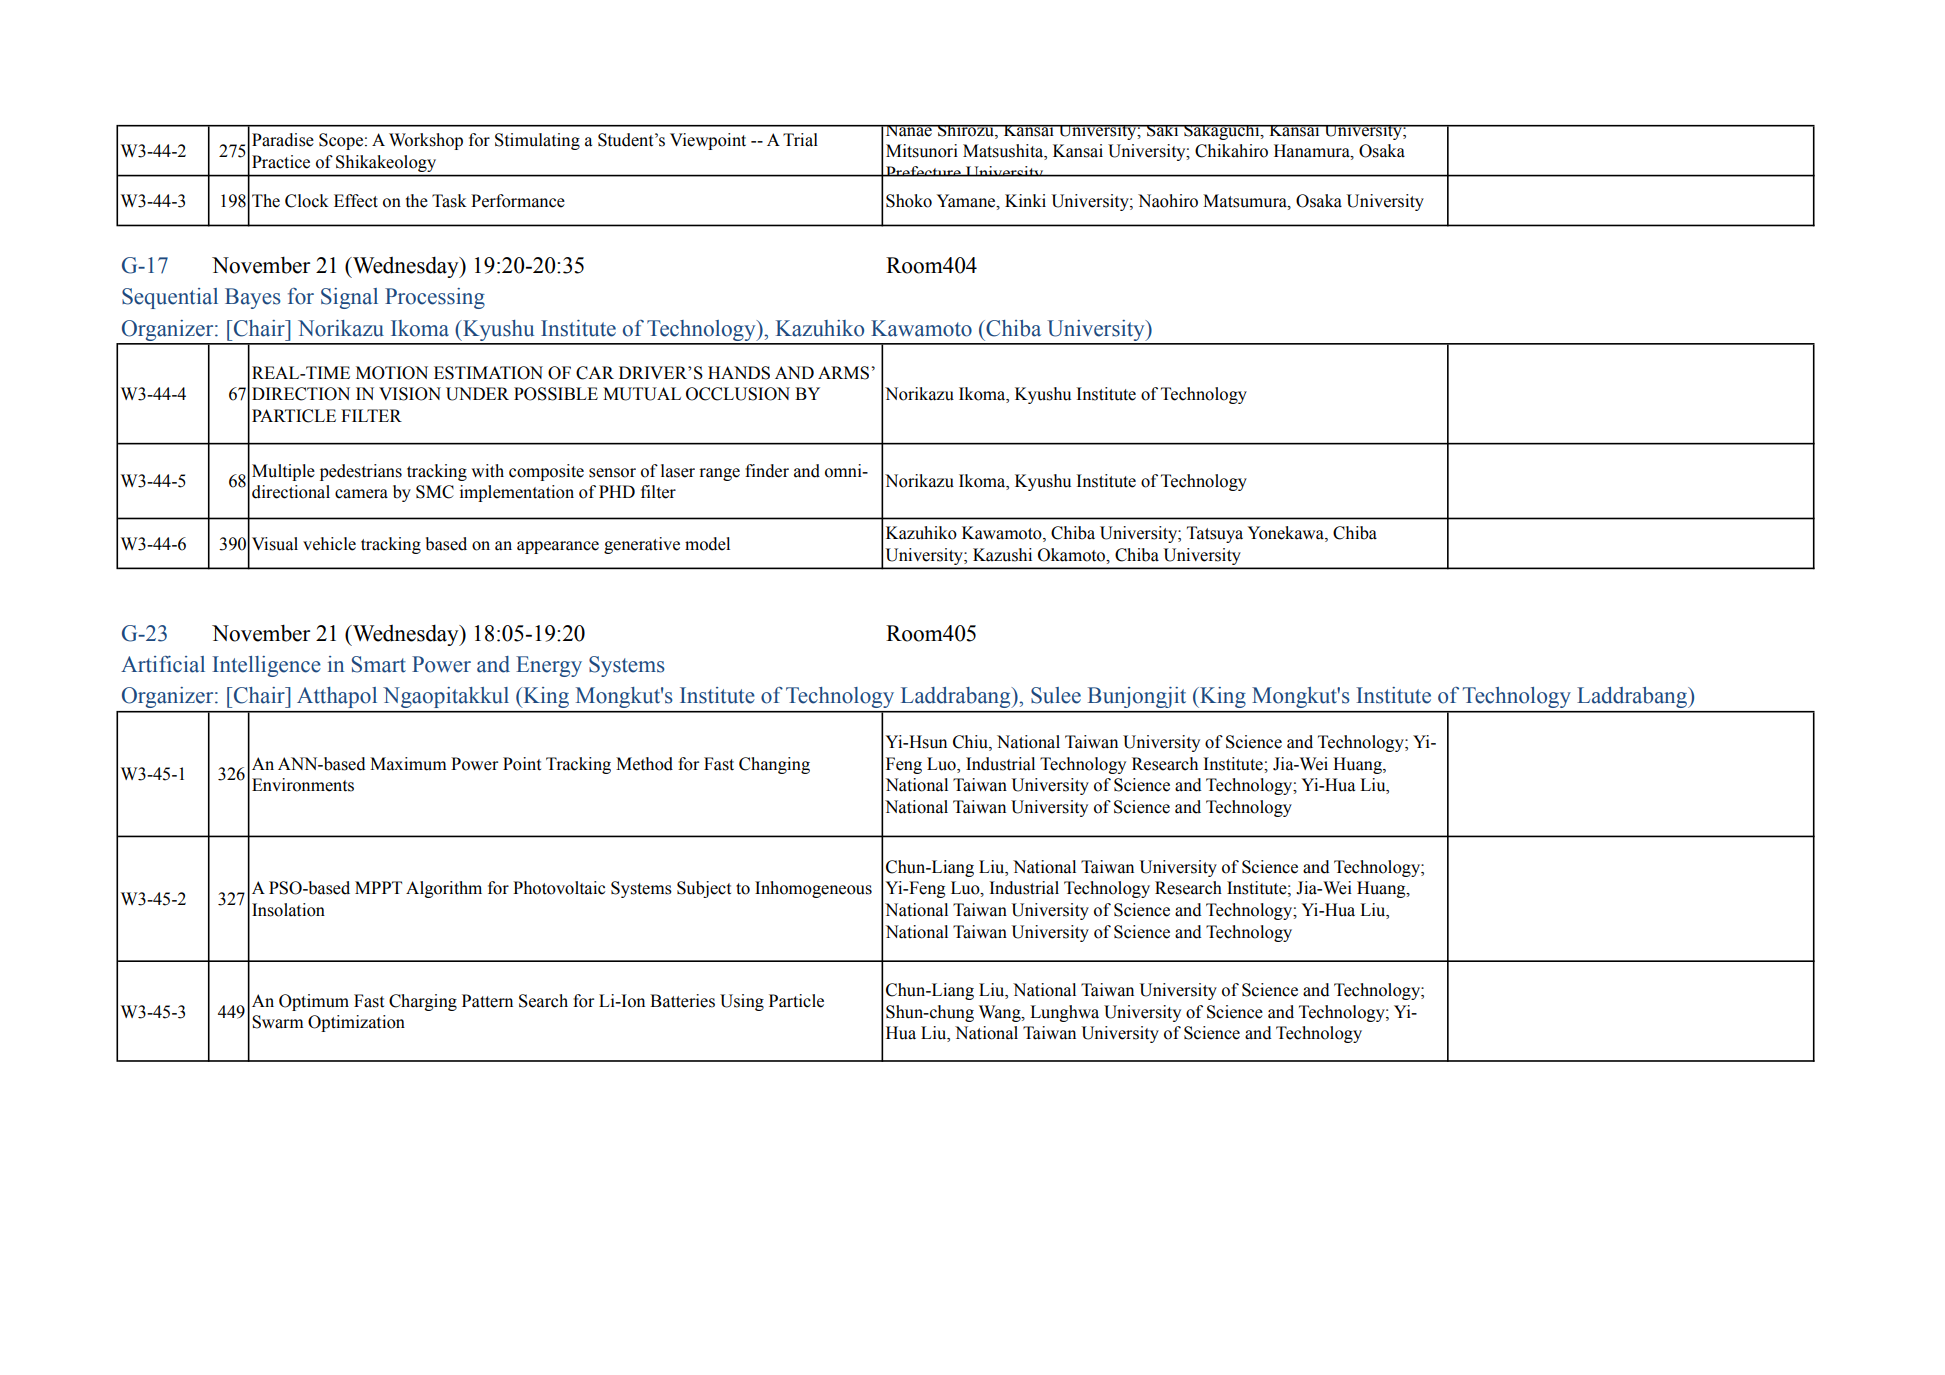  Describe the element at coordinates (392, 373) in the screenshot. I see `MOTION` at that location.
